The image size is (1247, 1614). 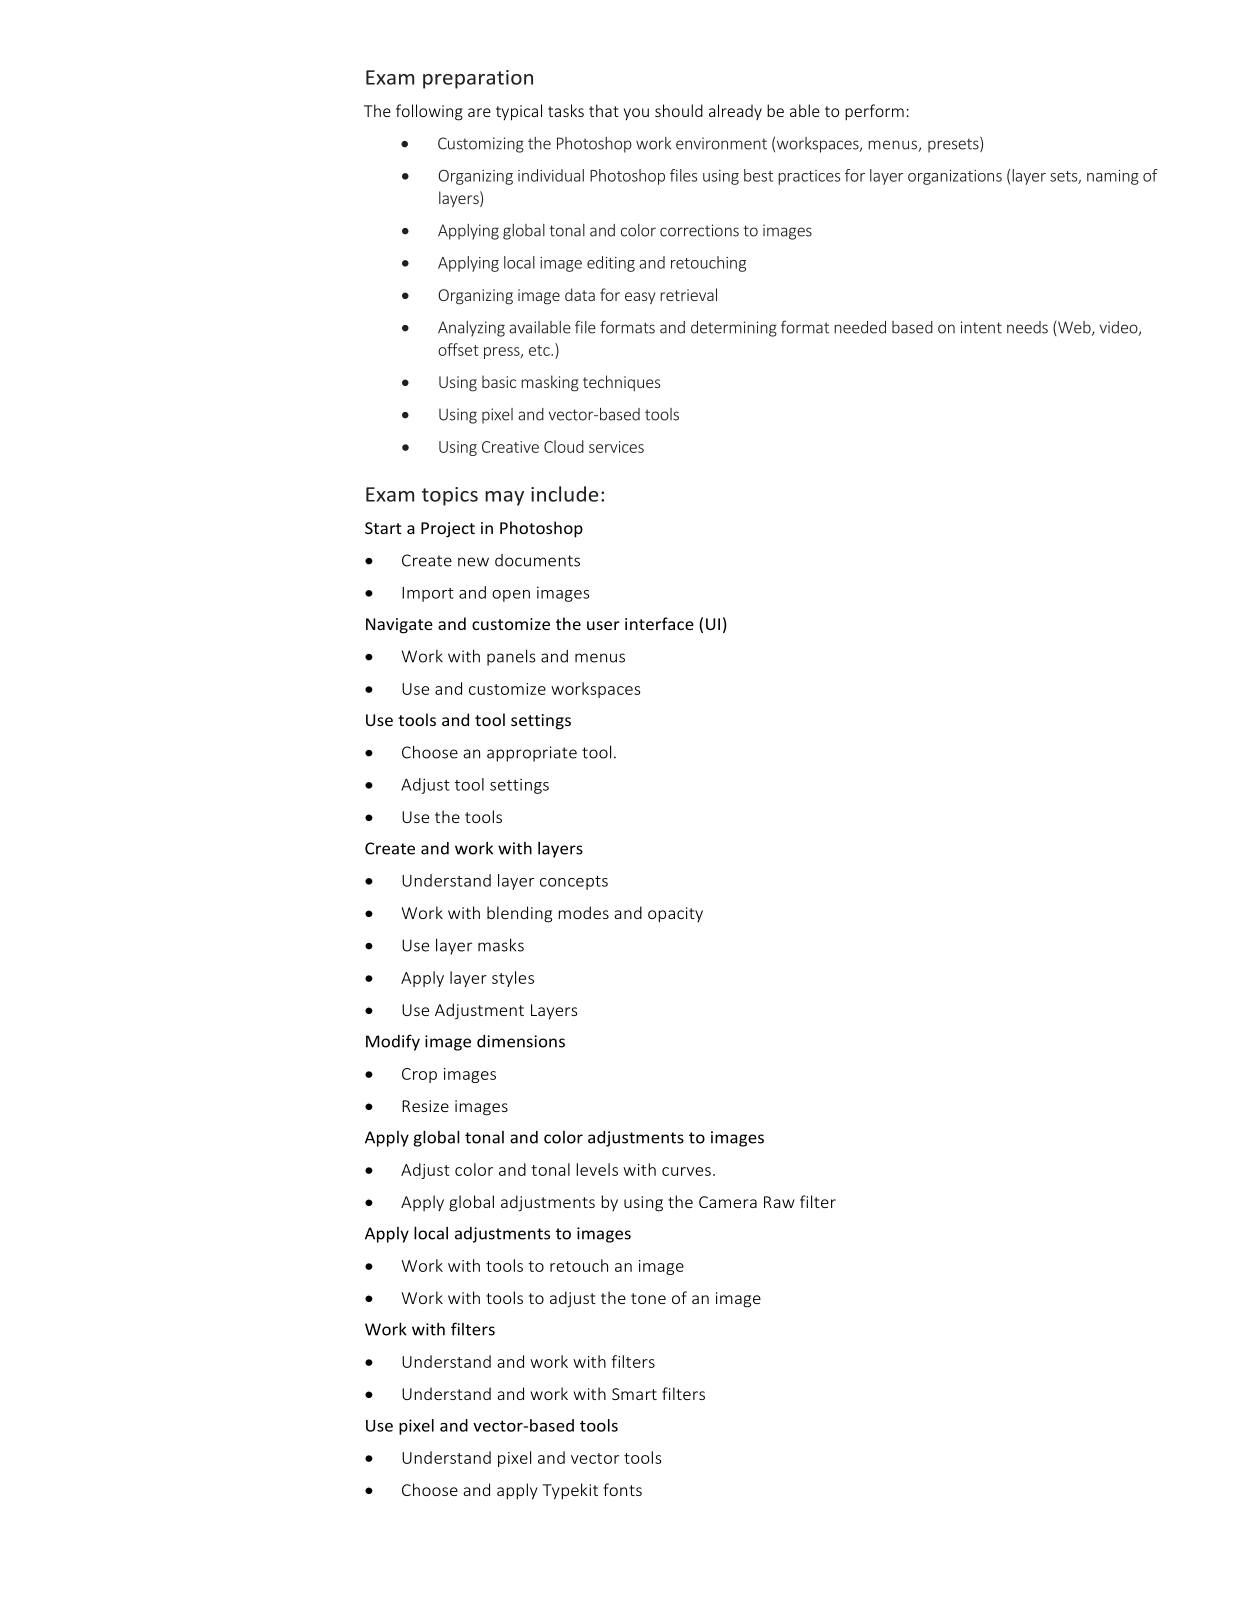 I want to click on Smart, so click(x=634, y=1394).
